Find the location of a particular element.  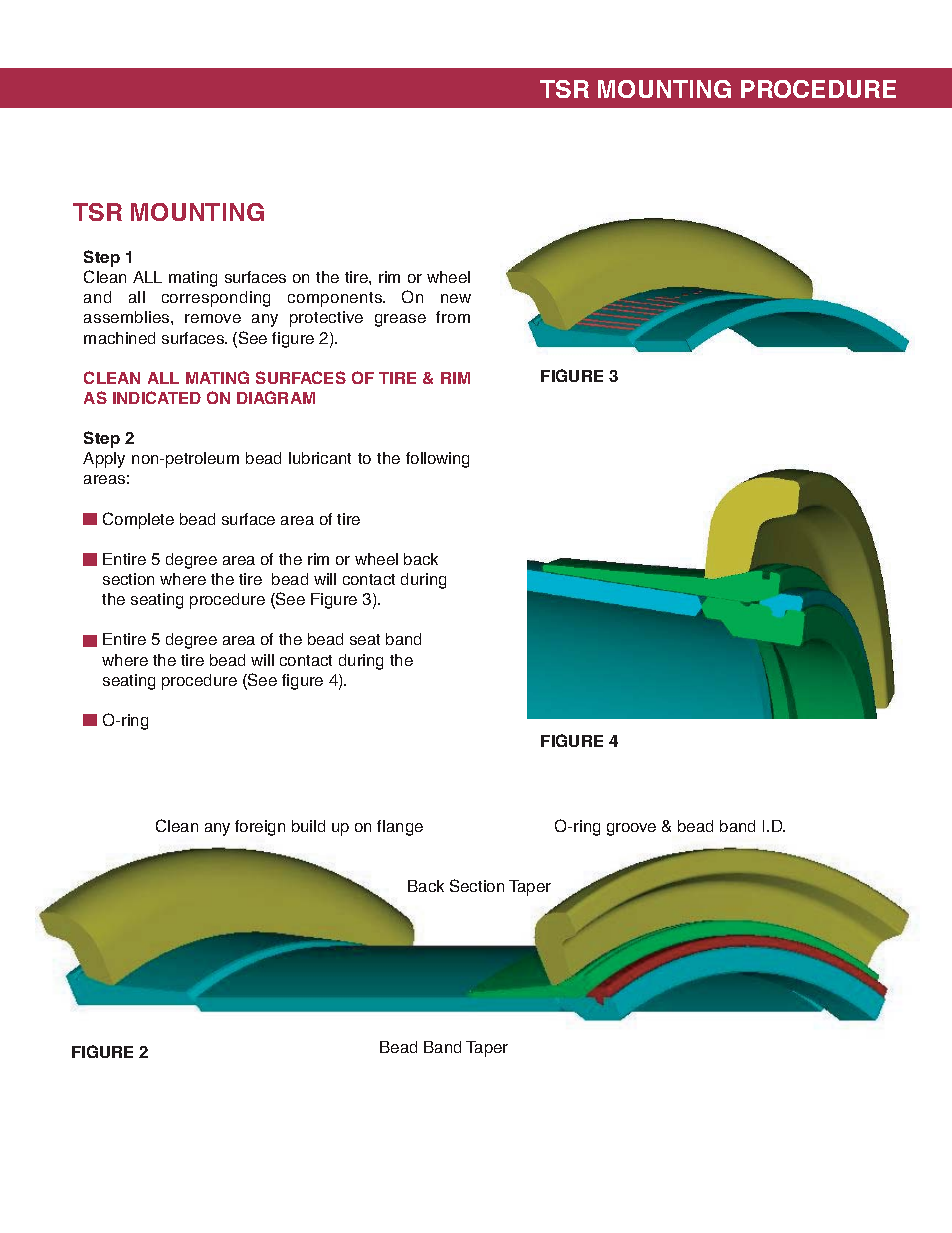

lubricant is located at coordinates (320, 458).
